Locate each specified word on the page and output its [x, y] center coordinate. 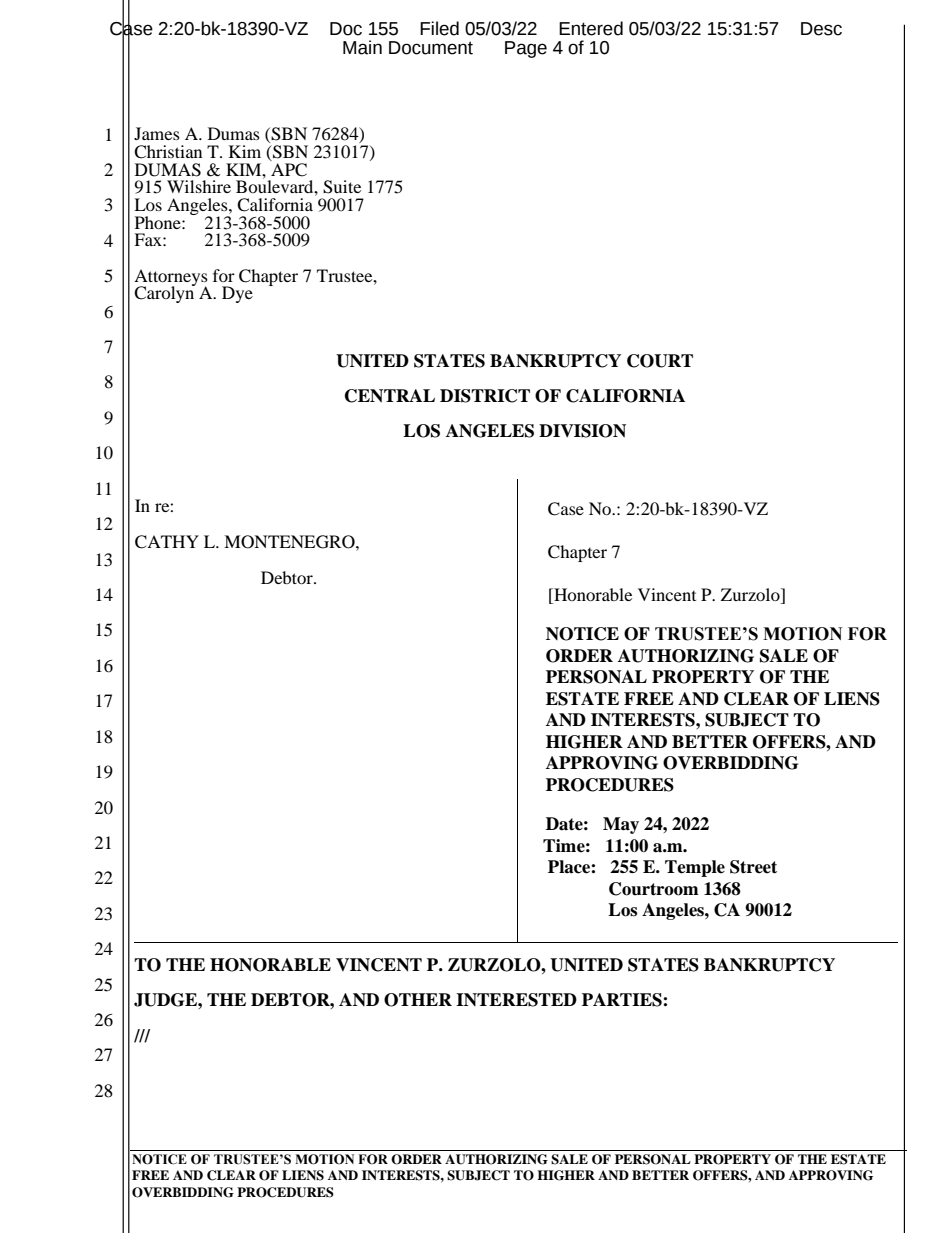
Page [526, 49]
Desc [821, 29]
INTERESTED [516, 1000]
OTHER [418, 1000]
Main [362, 47]
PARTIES [623, 1000]
